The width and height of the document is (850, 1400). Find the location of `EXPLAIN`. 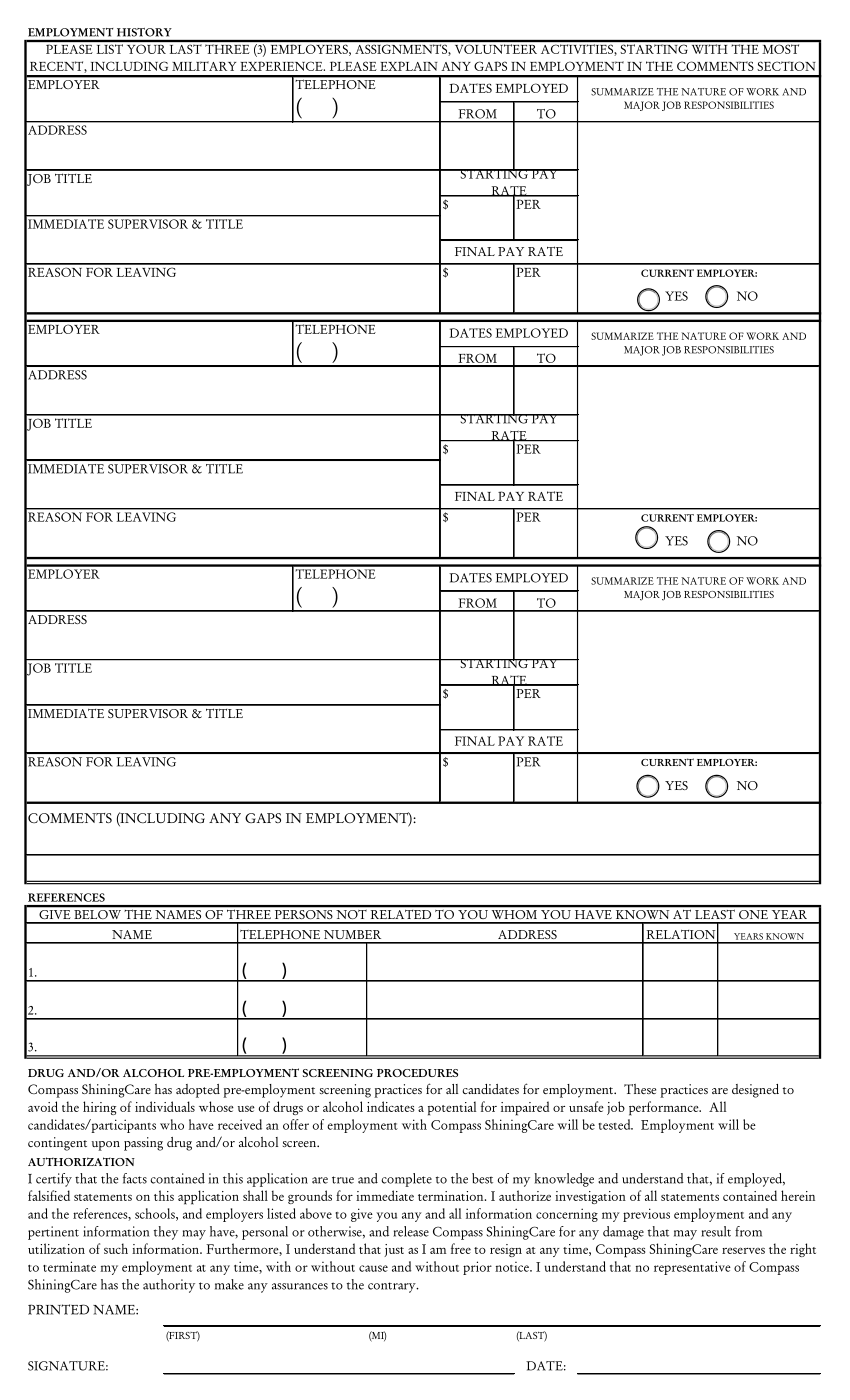

EXPLAIN is located at coordinates (409, 66).
